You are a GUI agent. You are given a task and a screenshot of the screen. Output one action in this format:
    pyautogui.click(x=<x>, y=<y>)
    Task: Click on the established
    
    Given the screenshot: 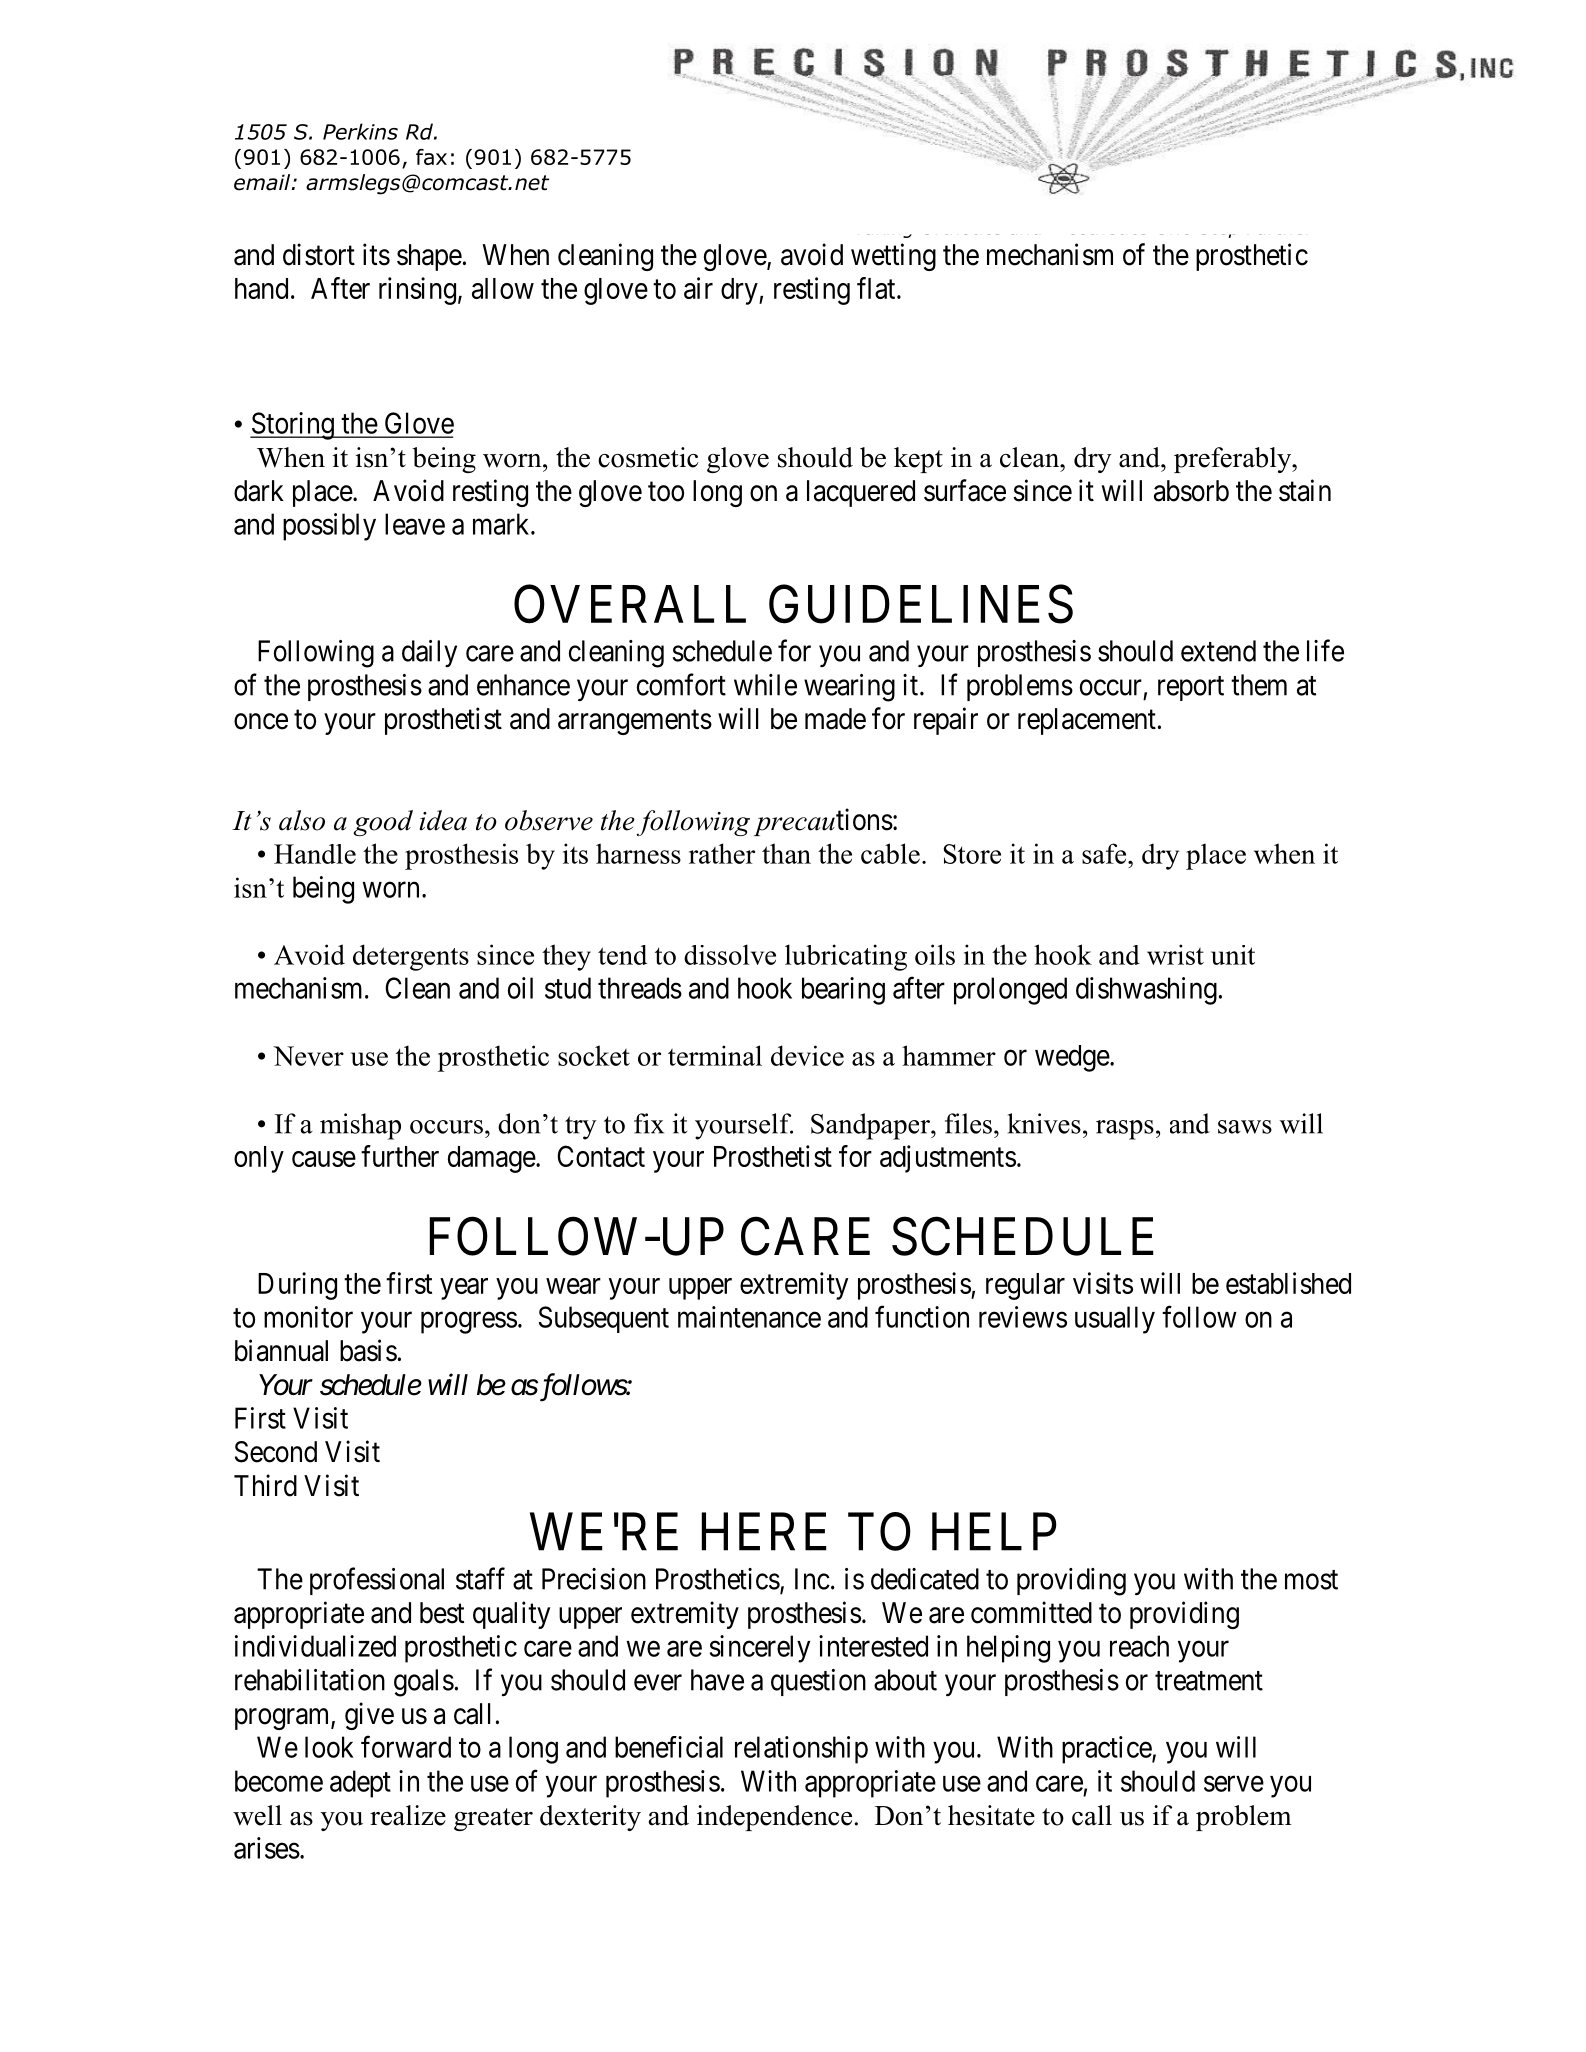 What is the action you would take?
    pyautogui.click(x=1288, y=1283)
